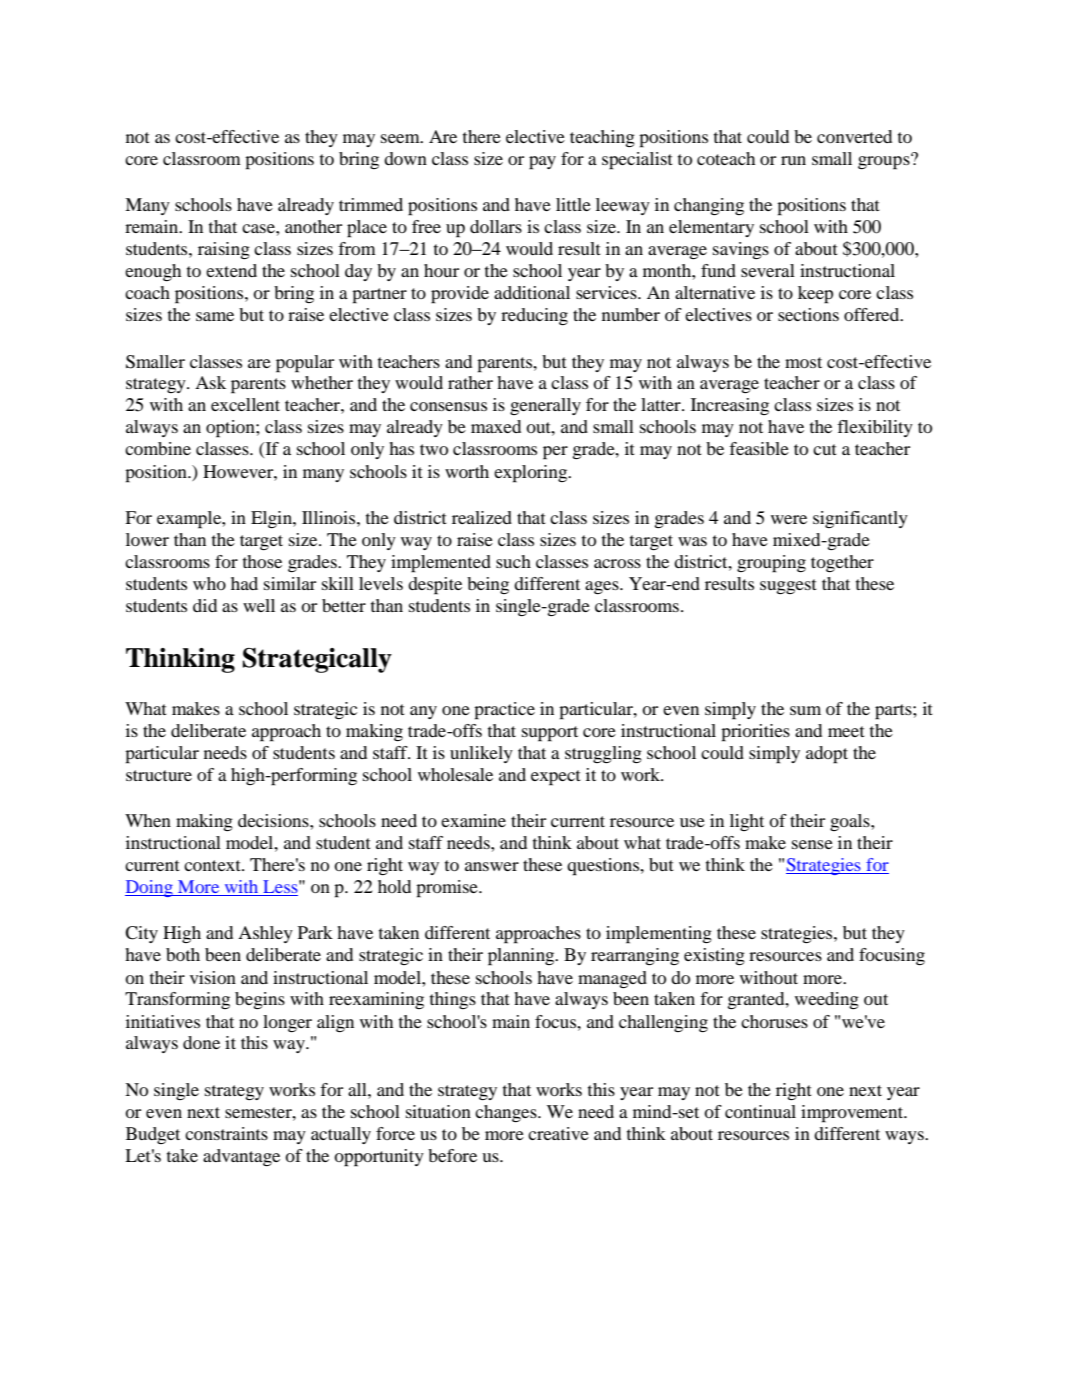 This screenshot has height=1378, width=1065. I want to click on such, so click(513, 561).
